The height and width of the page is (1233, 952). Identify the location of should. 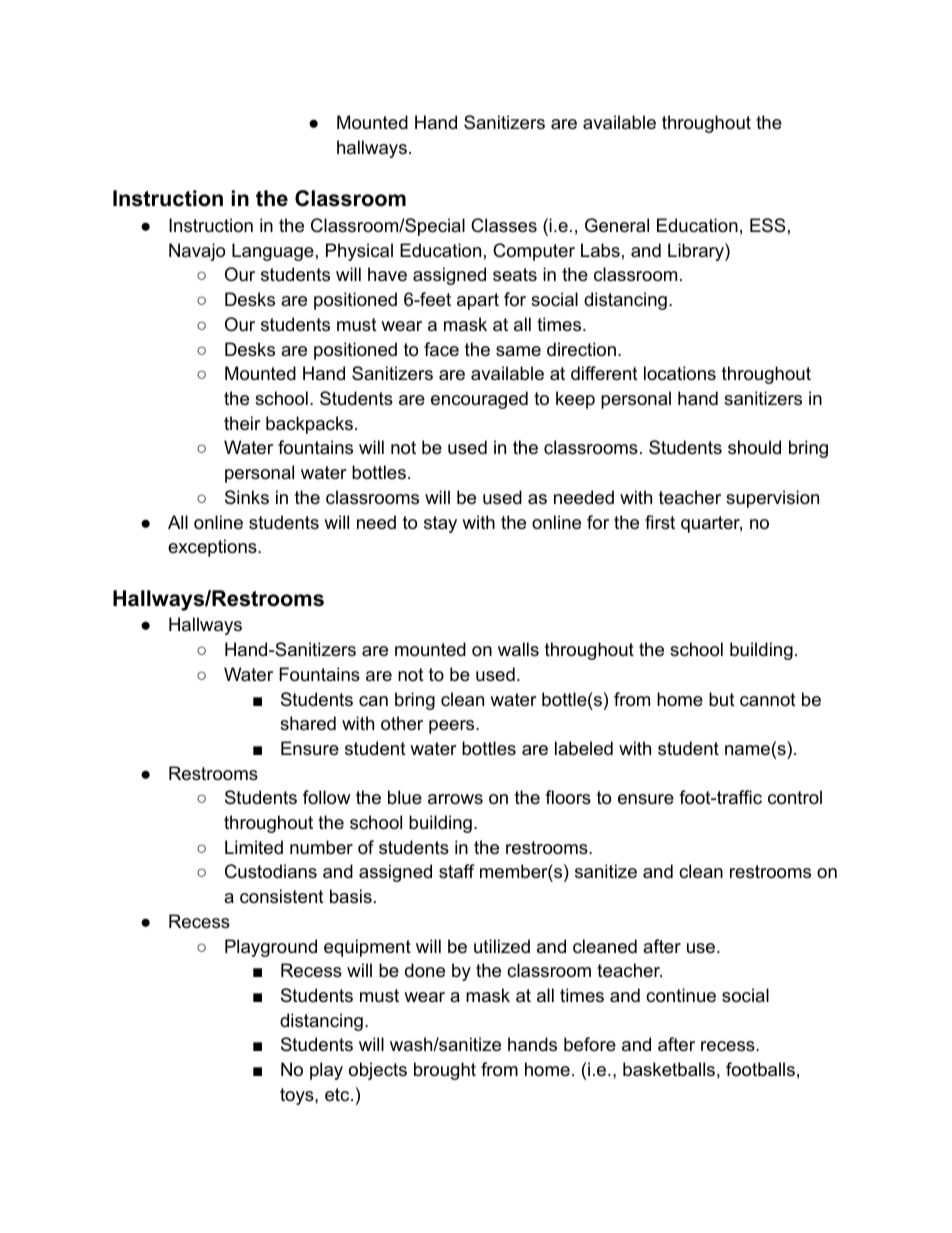
(754, 447).
